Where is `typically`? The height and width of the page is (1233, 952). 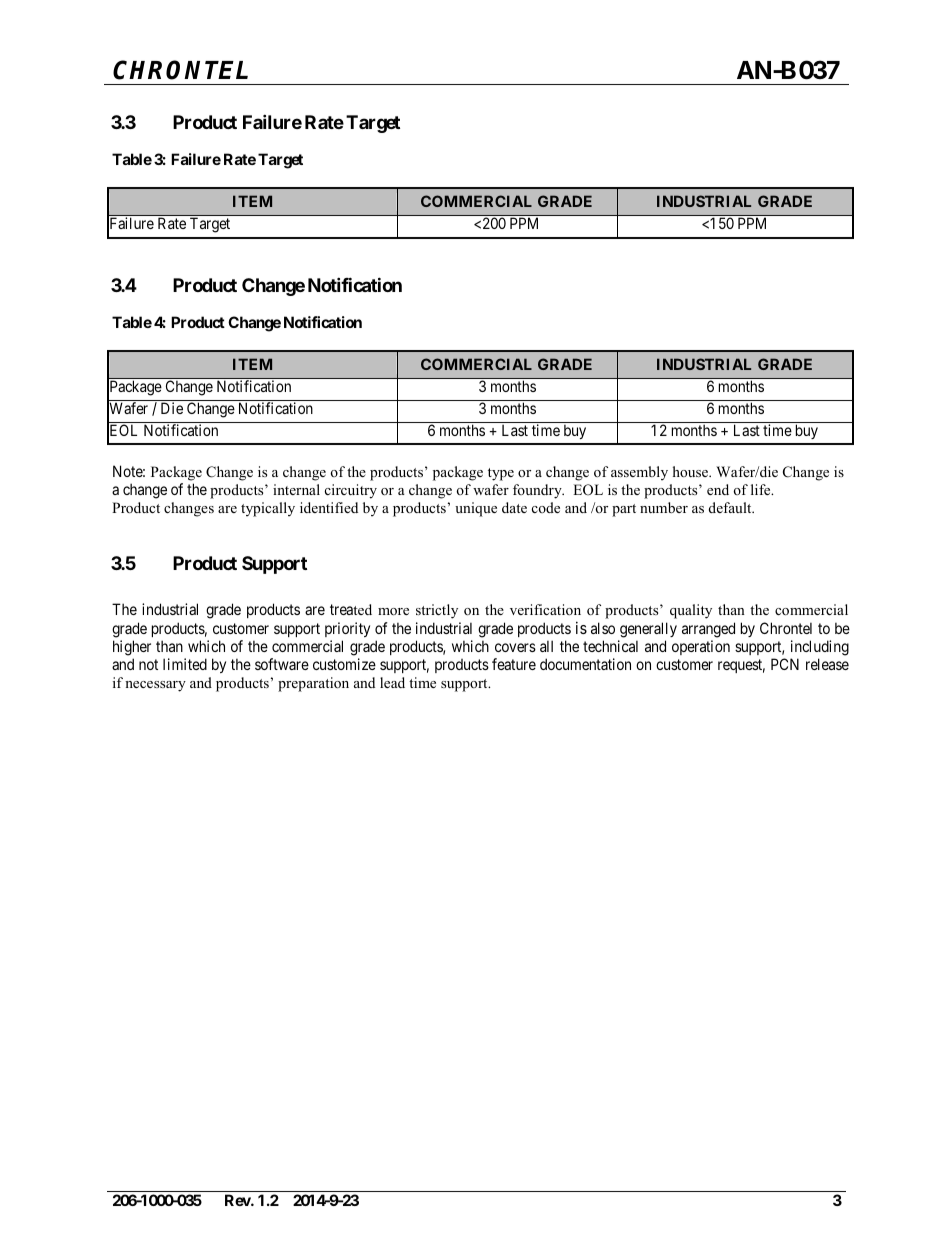
typically is located at coordinates (268, 509).
